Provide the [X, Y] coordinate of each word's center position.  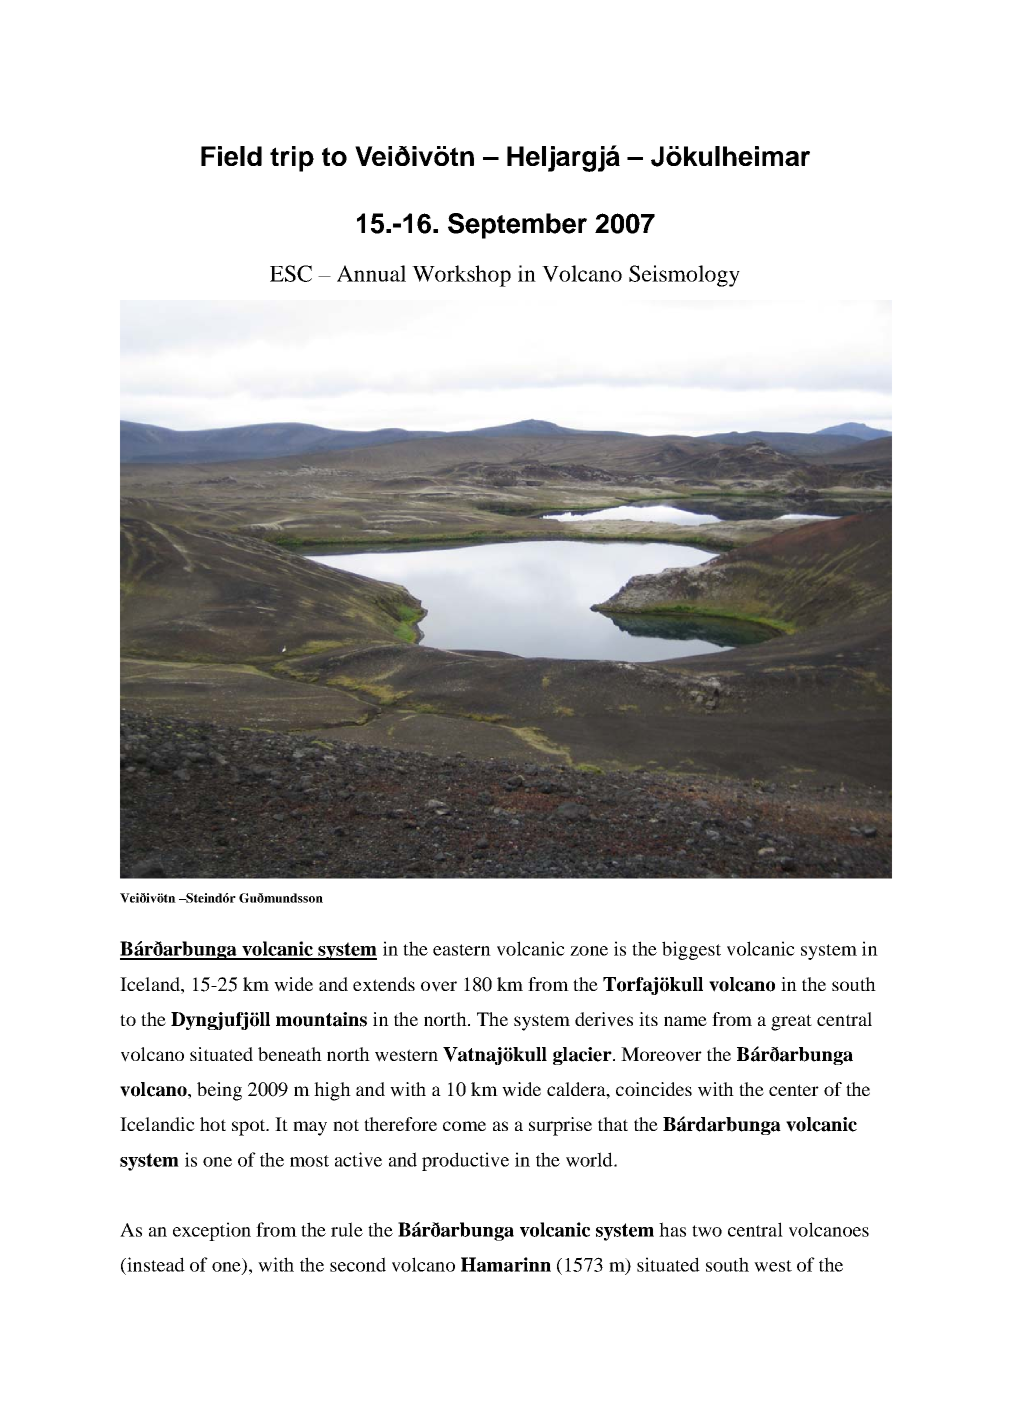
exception [212, 1231]
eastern [462, 950]
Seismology [684, 276]
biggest [691, 950]
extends [384, 984]
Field [231, 156]
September [517, 226]
